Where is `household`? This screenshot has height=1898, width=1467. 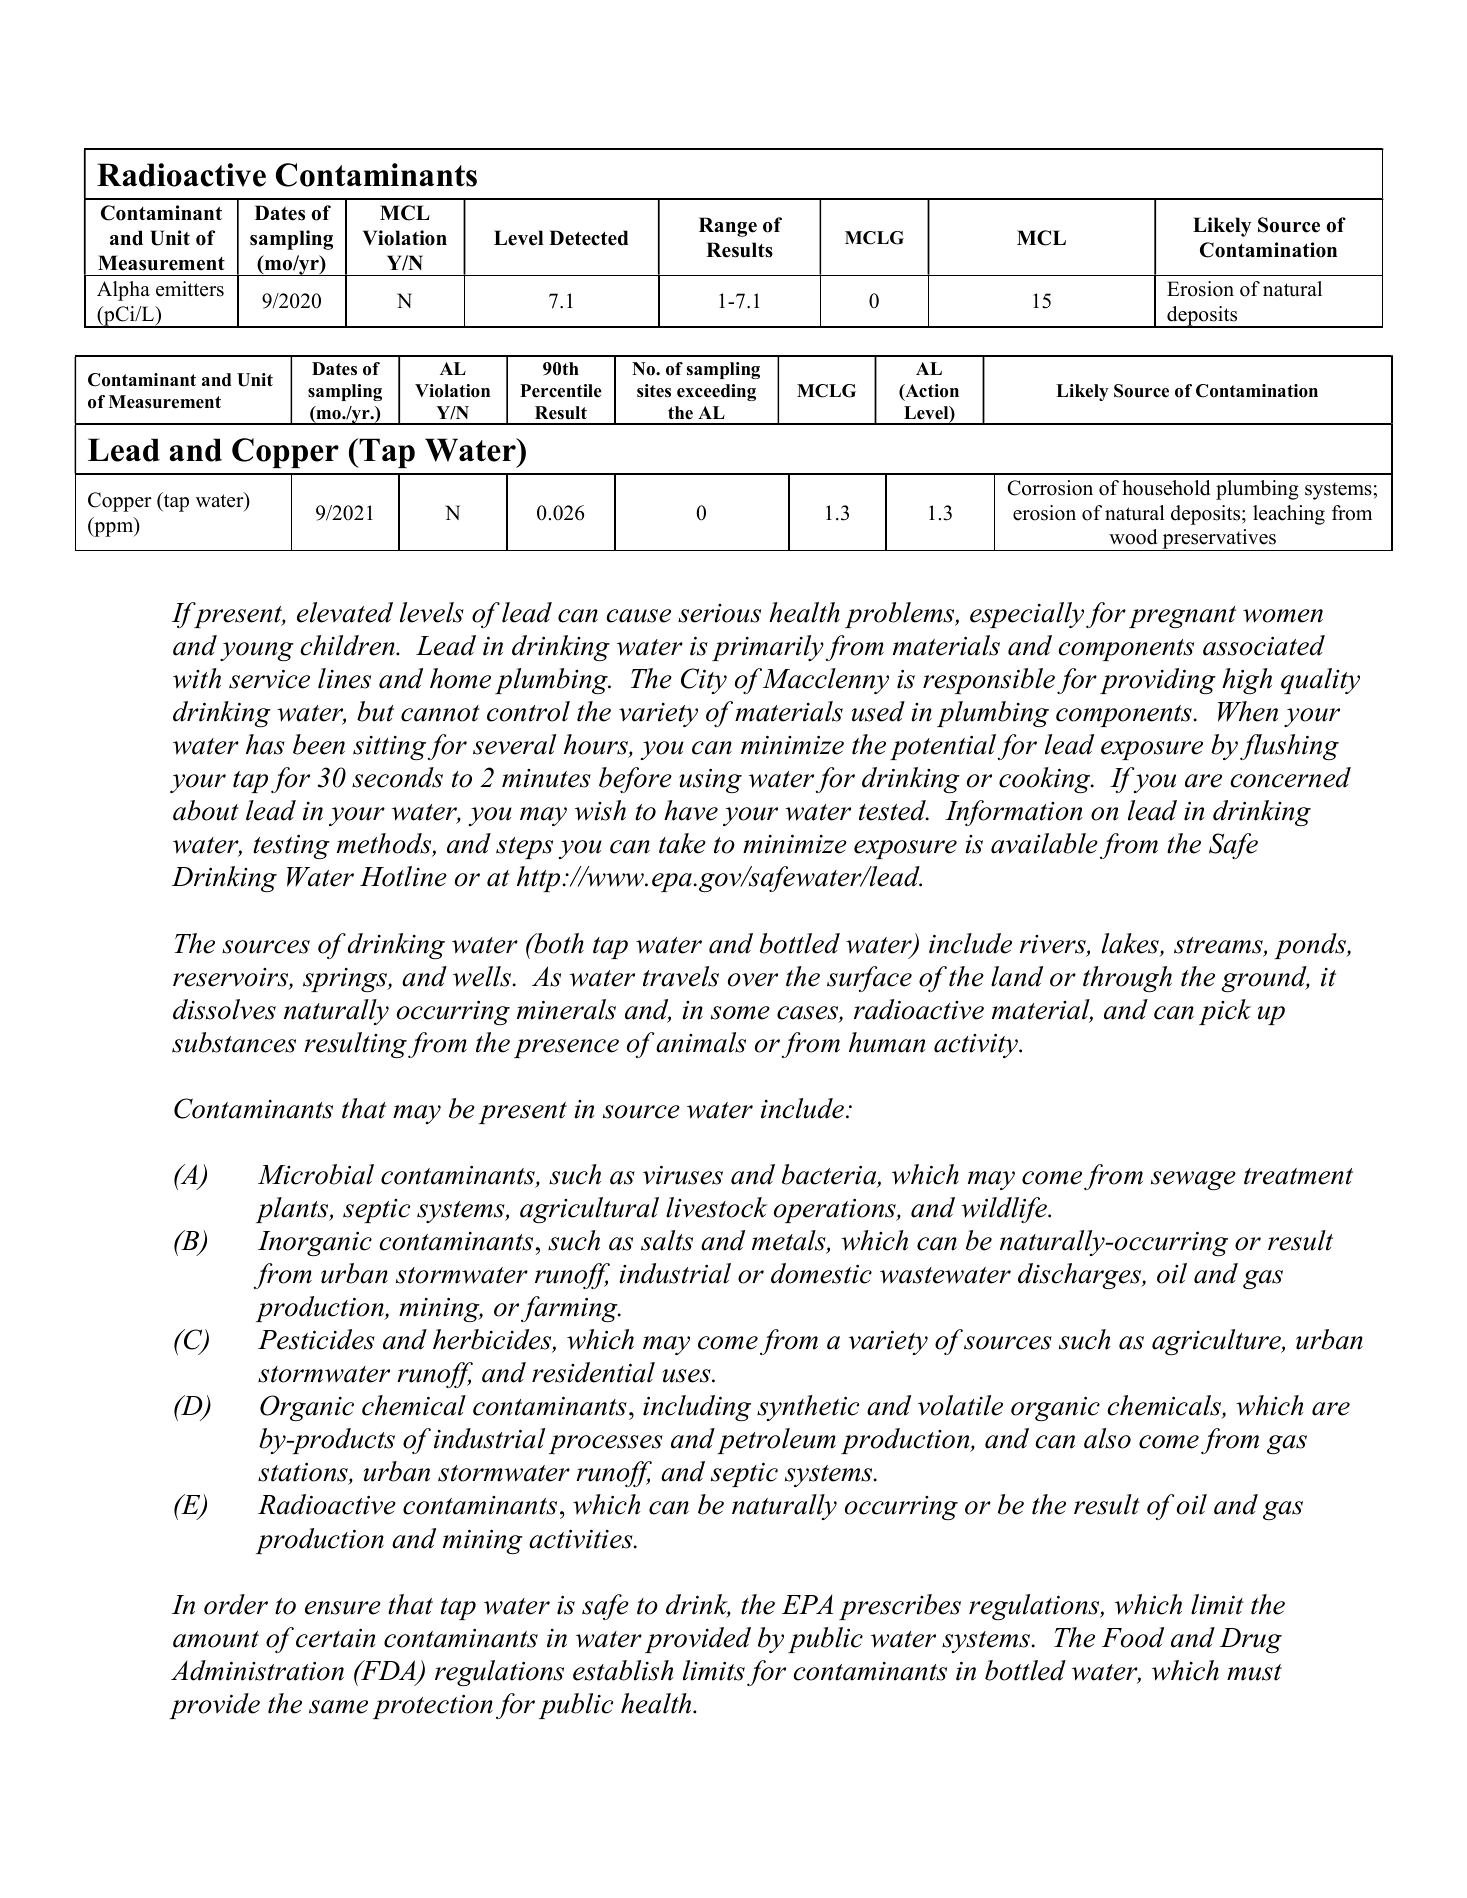 household is located at coordinates (1166, 488).
